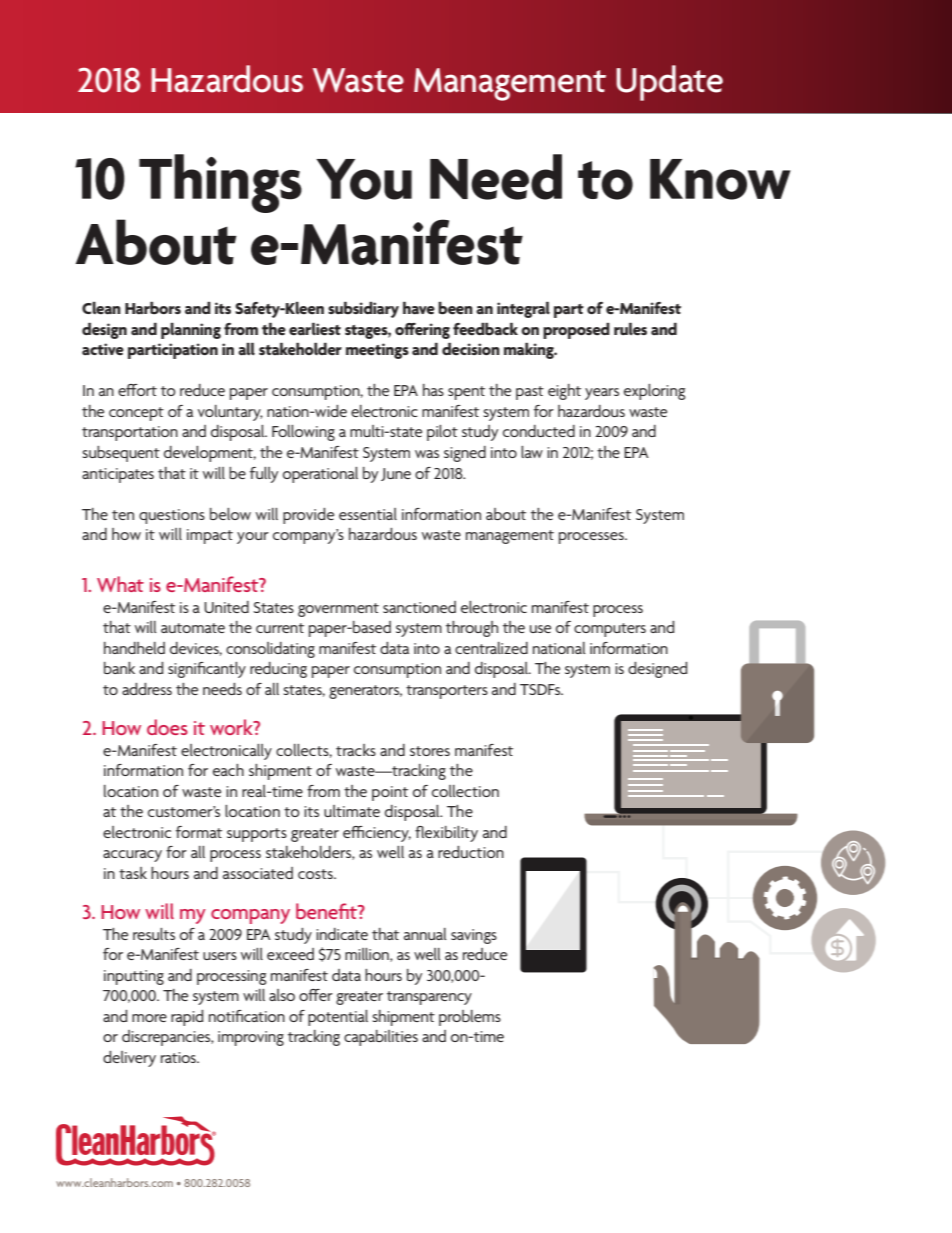  What do you see at coordinates (419, 308) in the screenshot?
I see `have` at bounding box center [419, 308].
